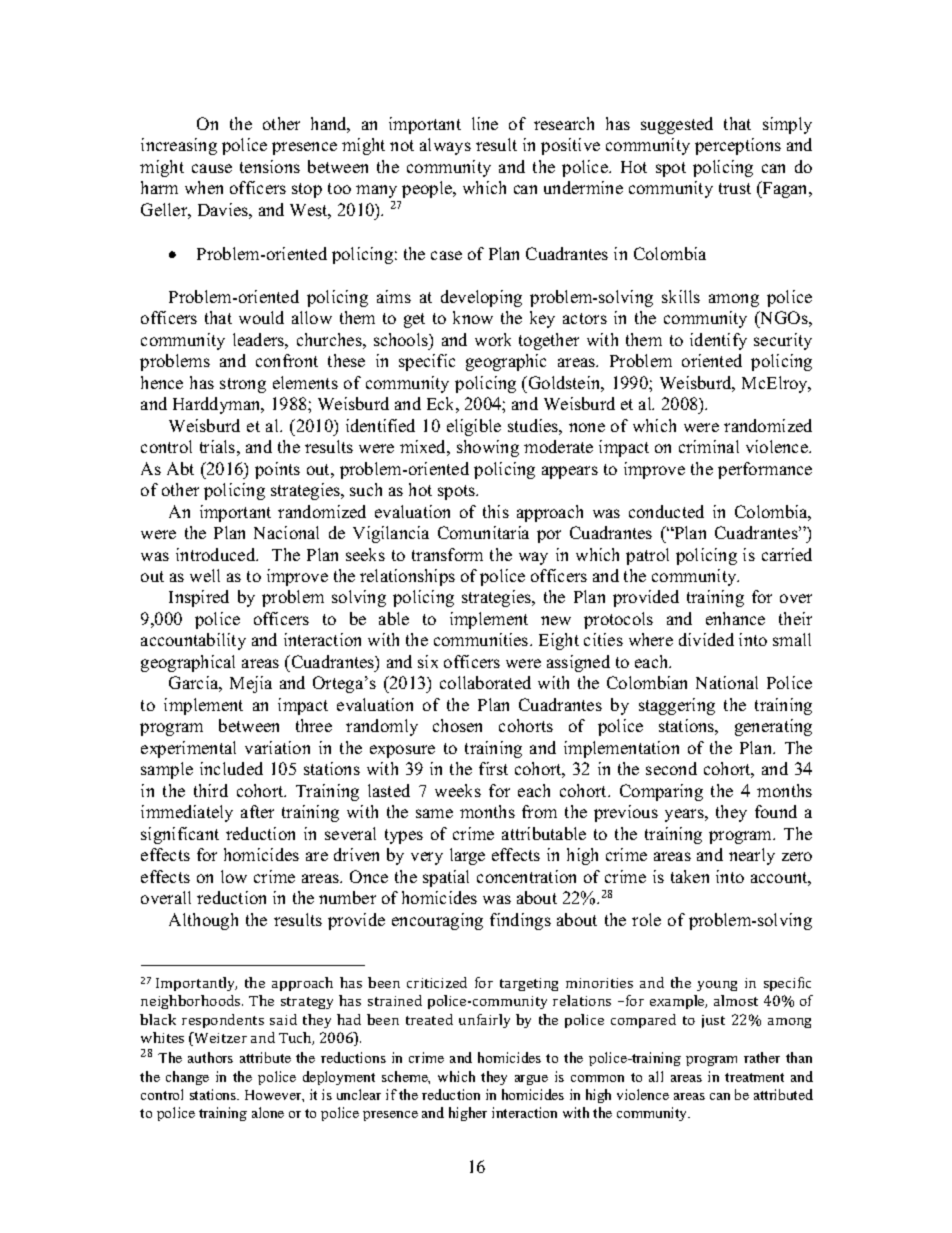 This page has width=952, height=1233. Describe the element at coordinates (531, 1080) in the page. I see `argue` at that location.
